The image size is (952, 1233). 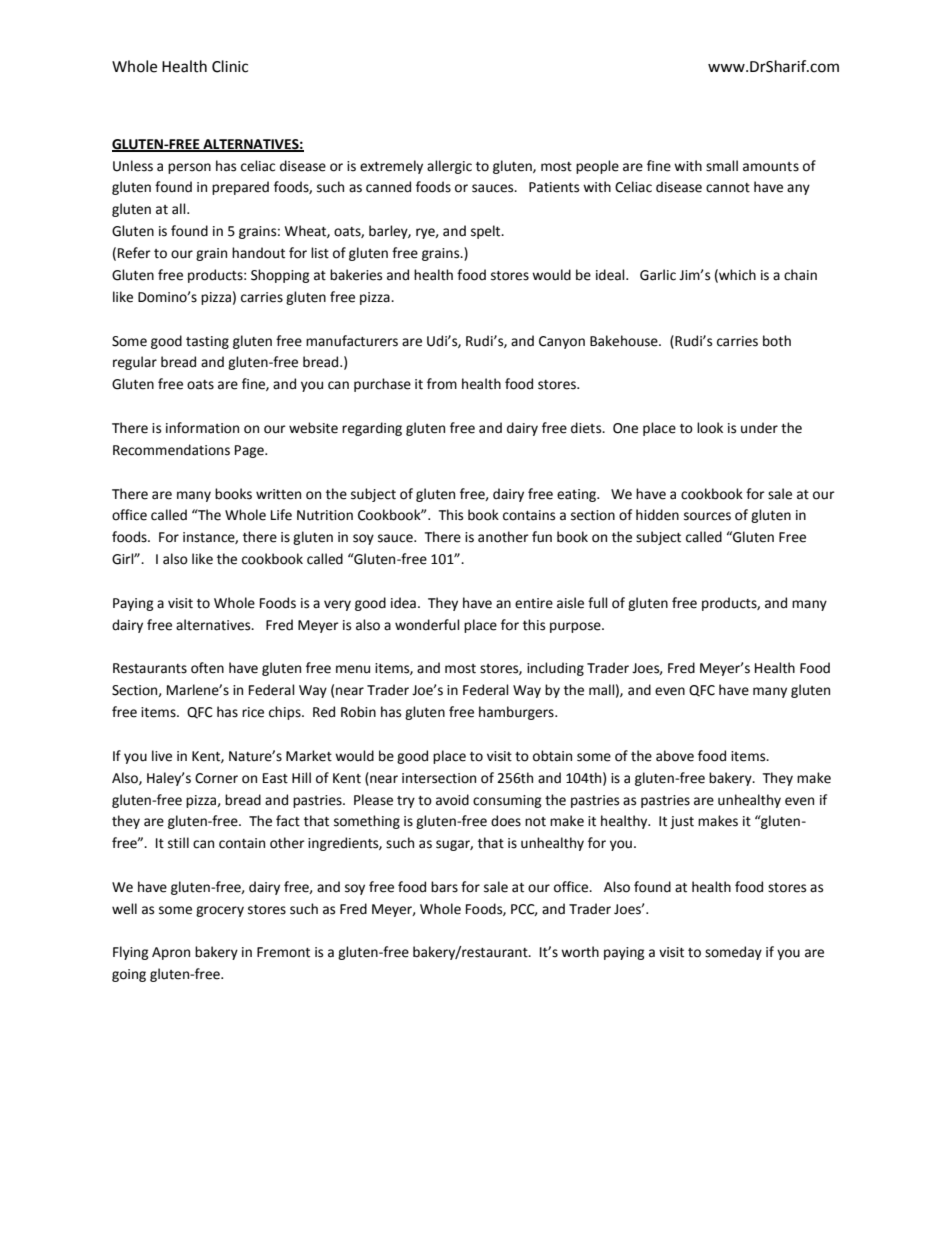 What do you see at coordinates (771, 167) in the page?
I see `amounts` at bounding box center [771, 167].
